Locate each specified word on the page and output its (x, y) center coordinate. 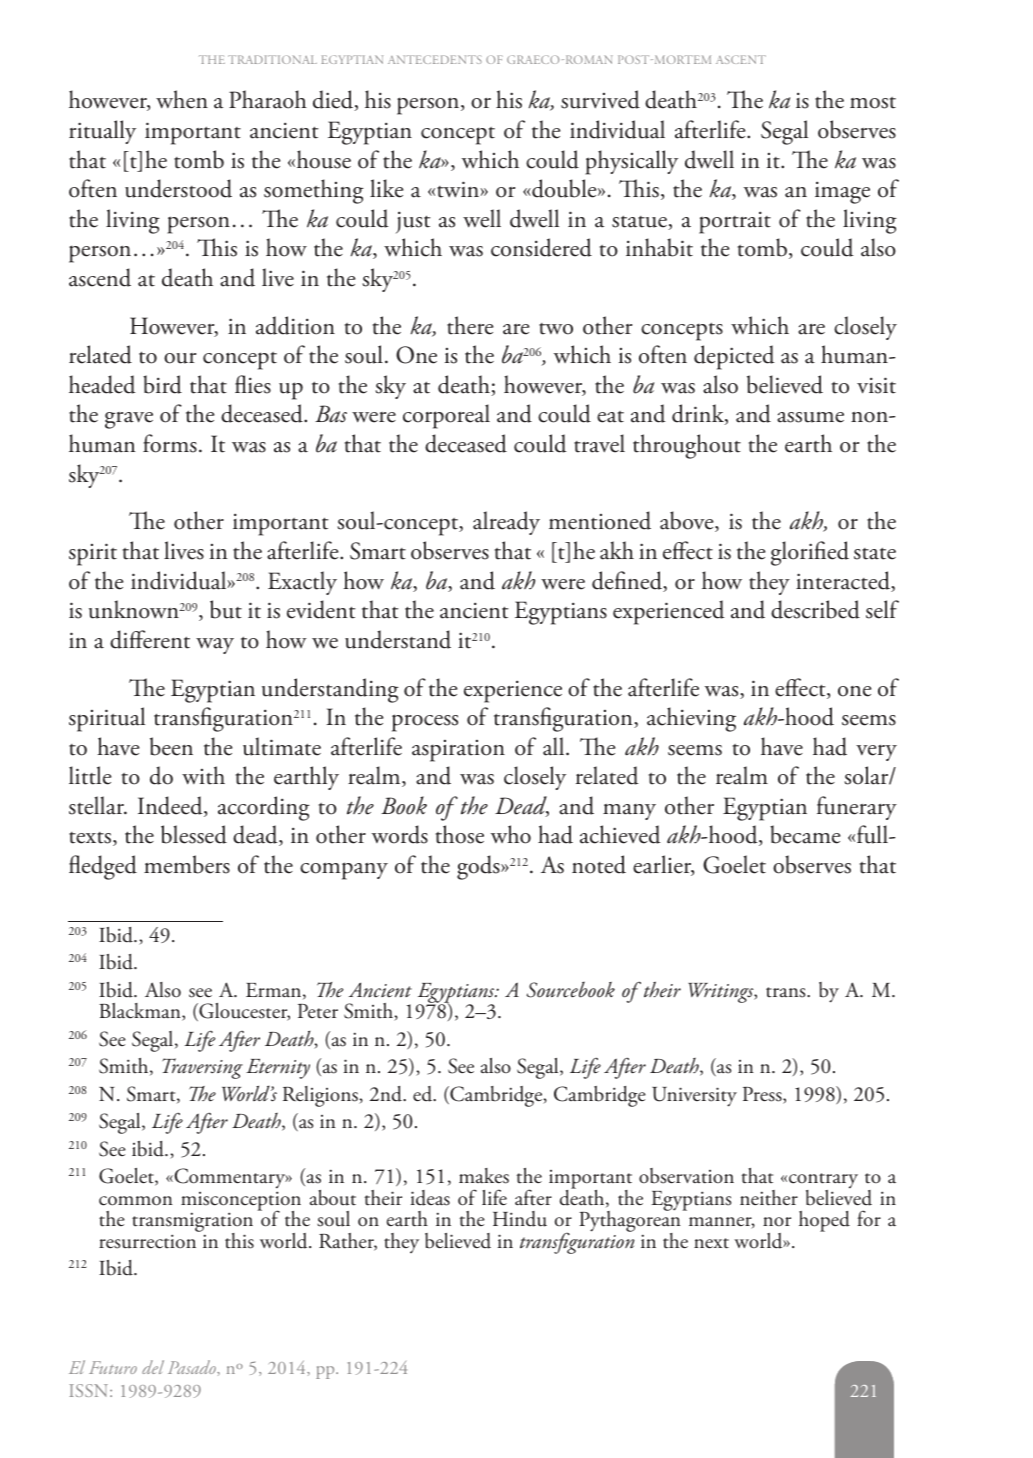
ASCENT (741, 59)
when (182, 99)
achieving (691, 719)
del (153, 1367)
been (171, 746)
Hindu (520, 1219)
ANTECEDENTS (435, 59)
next (711, 1243)
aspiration (458, 751)
